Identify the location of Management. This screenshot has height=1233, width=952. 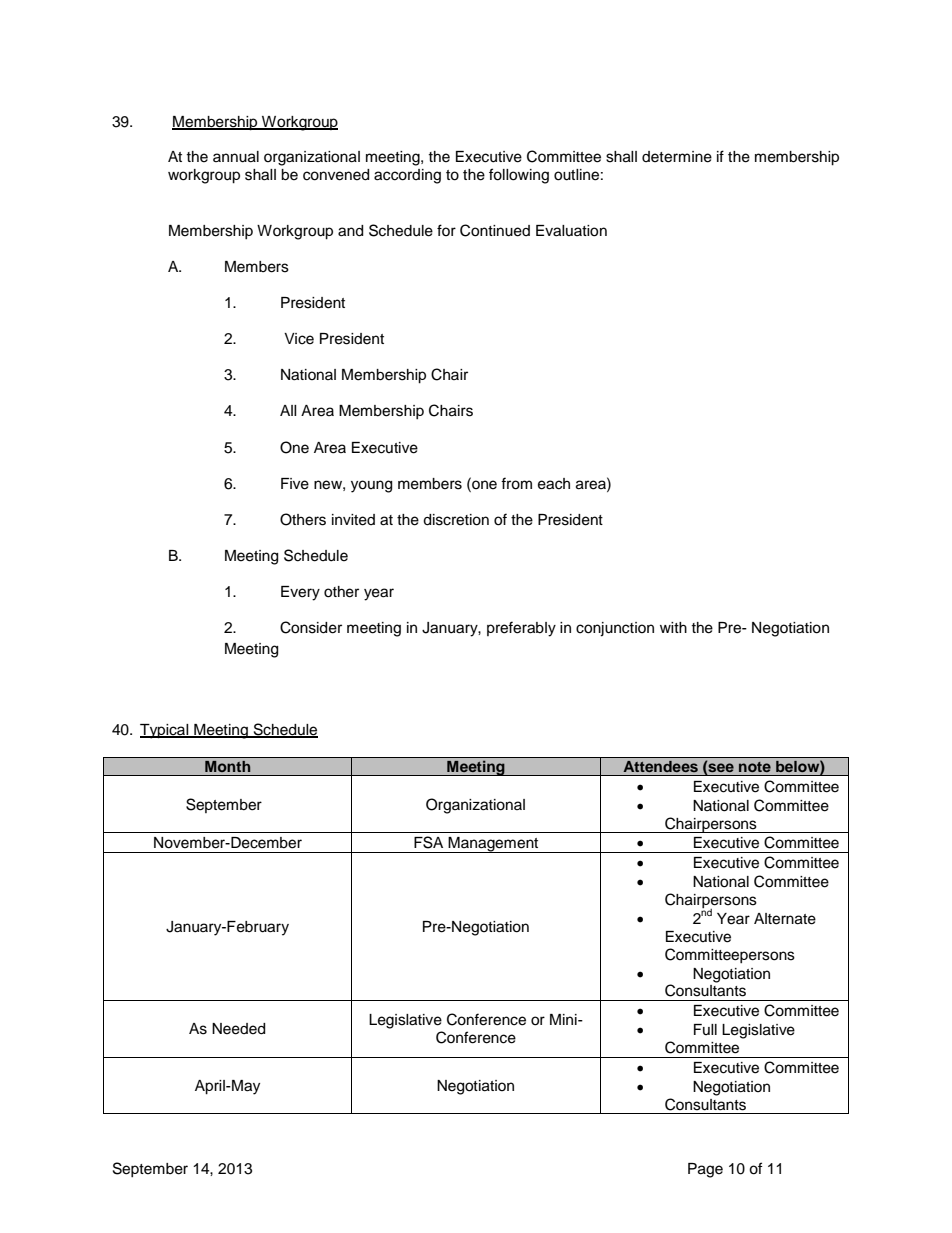
(494, 845).
